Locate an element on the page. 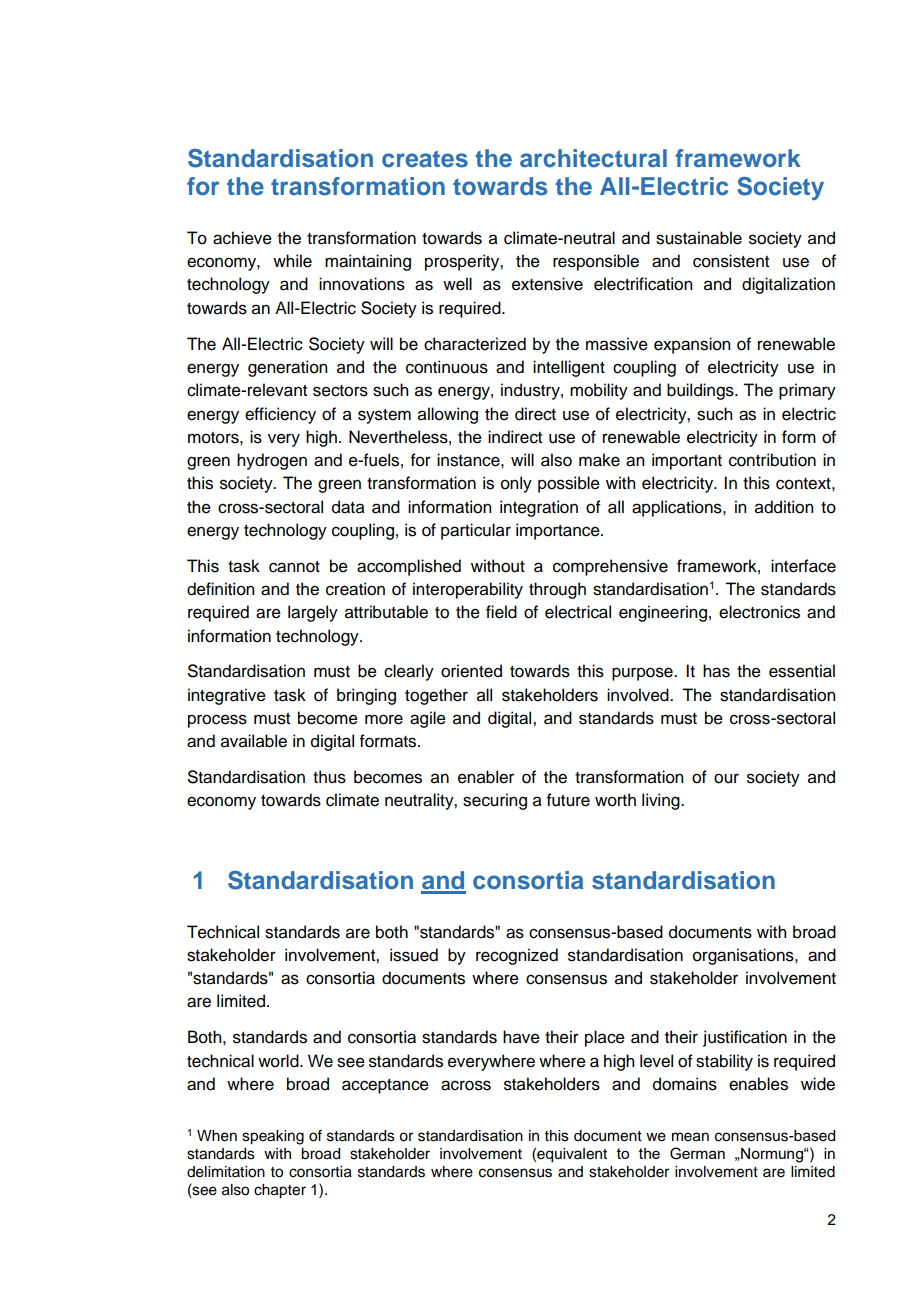 The width and height of the image is (924, 1308). organisations is located at coordinates (744, 956).
